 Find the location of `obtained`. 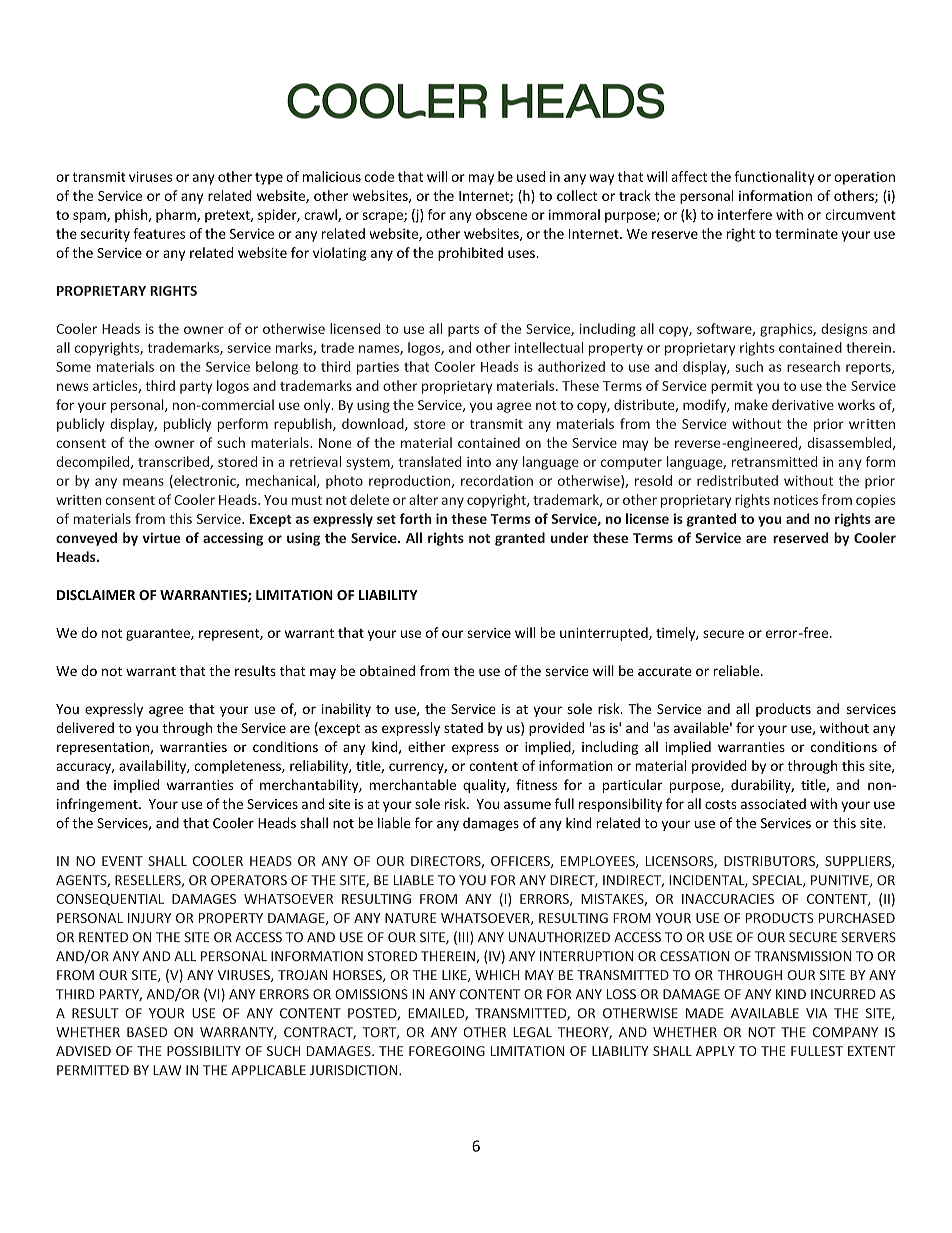

obtained is located at coordinates (387, 670).
